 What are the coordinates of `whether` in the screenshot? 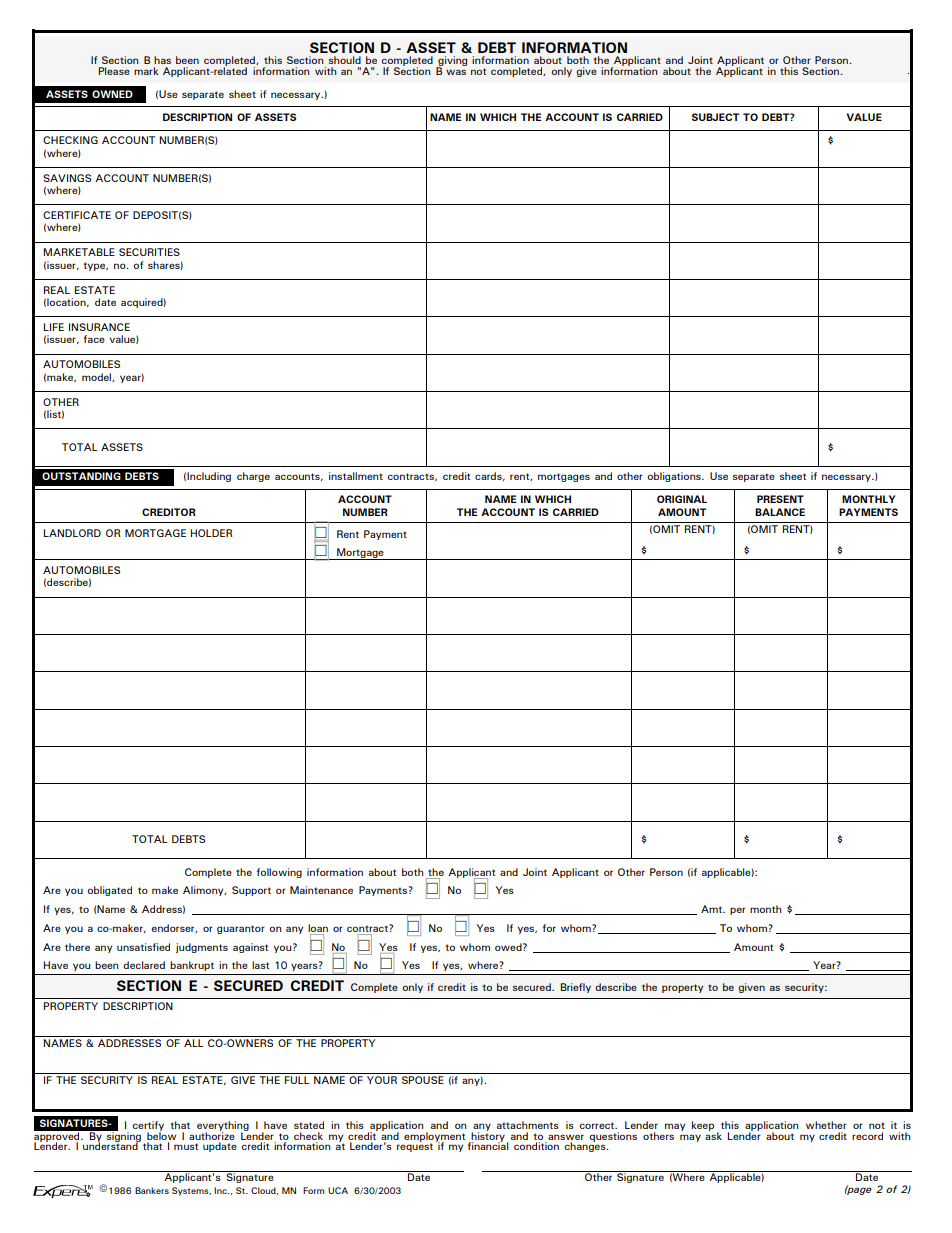 It's located at (826, 1125).
